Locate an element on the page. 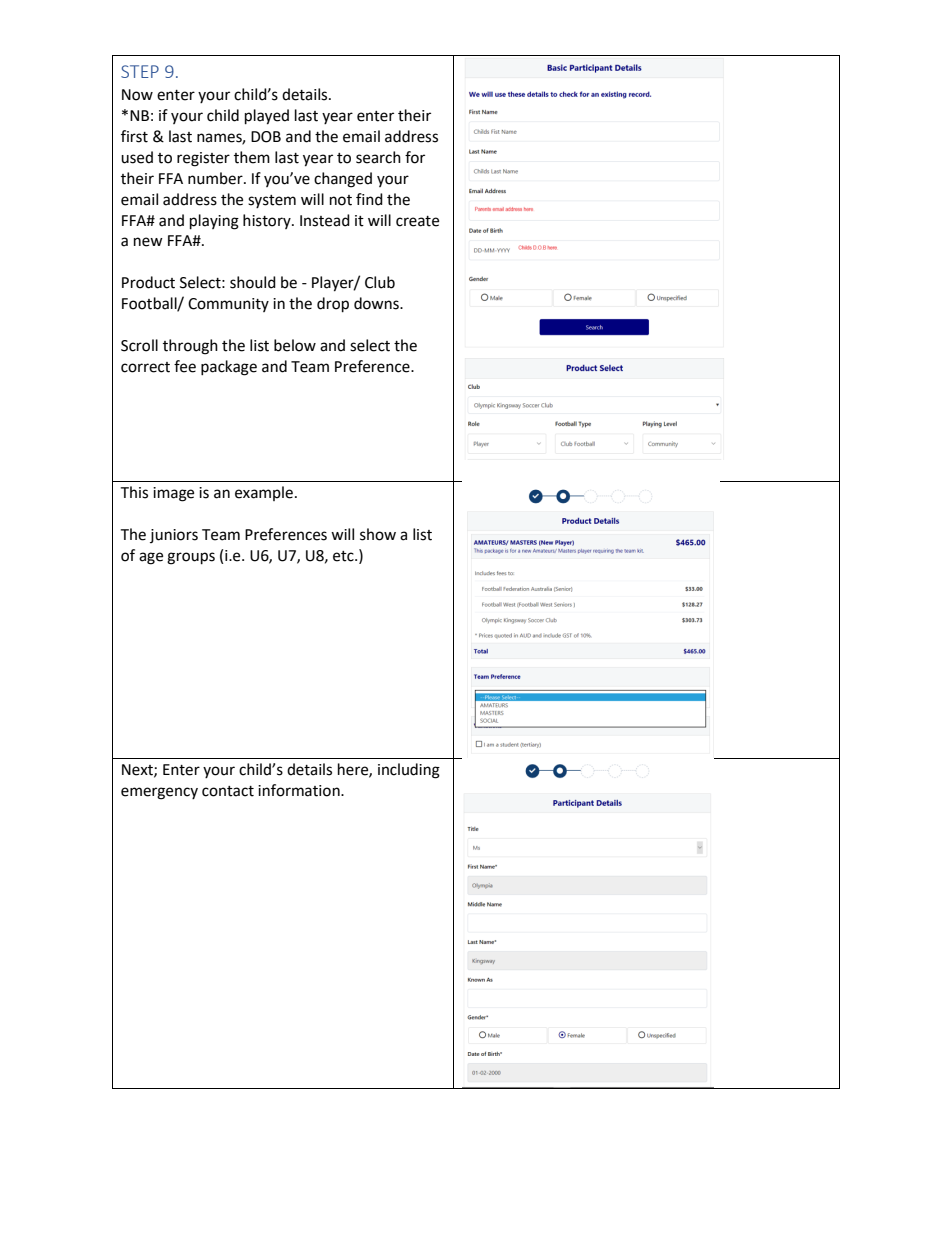 The image size is (952, 1233). image is located at coordinates (173, 494).
